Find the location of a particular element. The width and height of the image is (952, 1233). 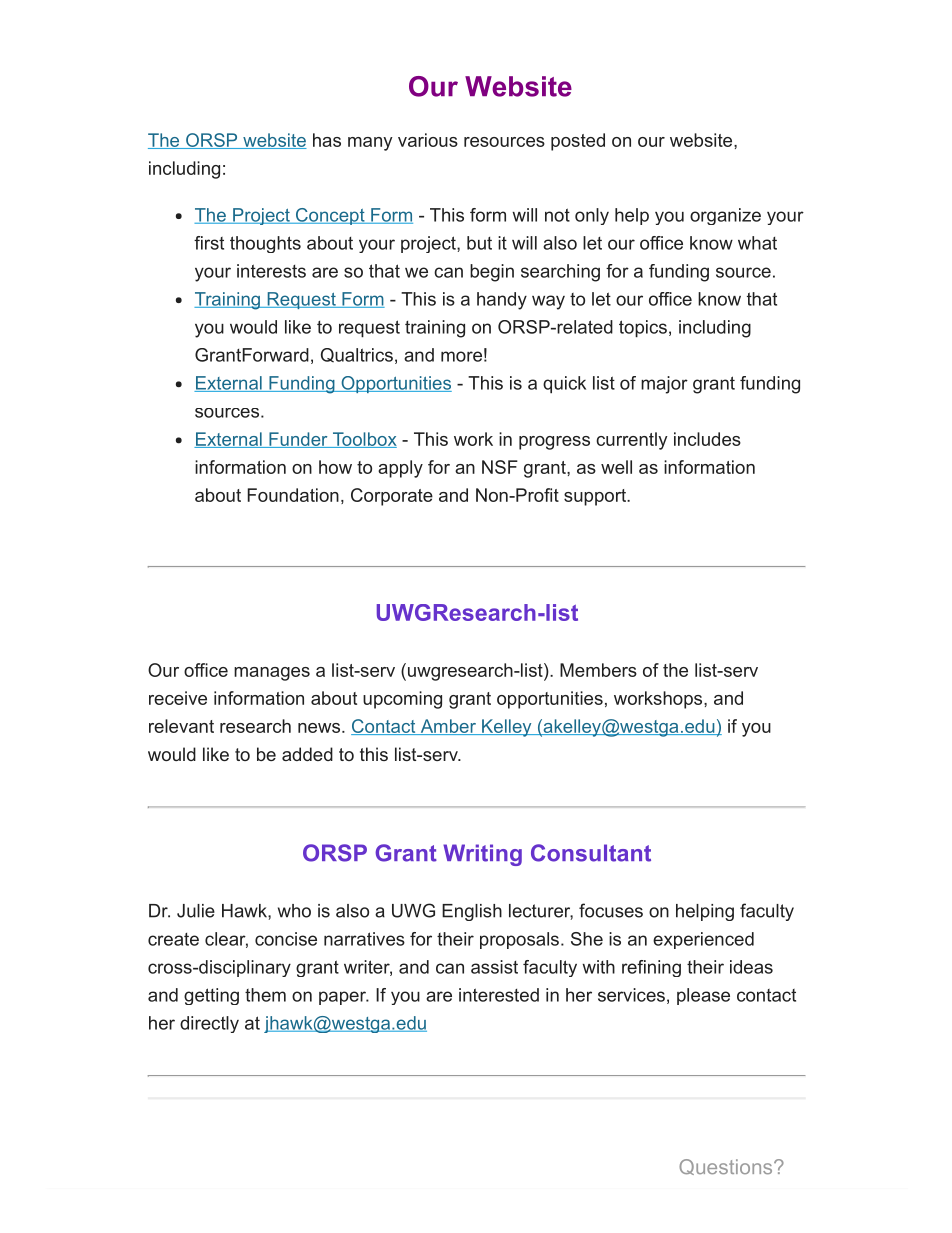

various is located at coordinates (428, 140).
